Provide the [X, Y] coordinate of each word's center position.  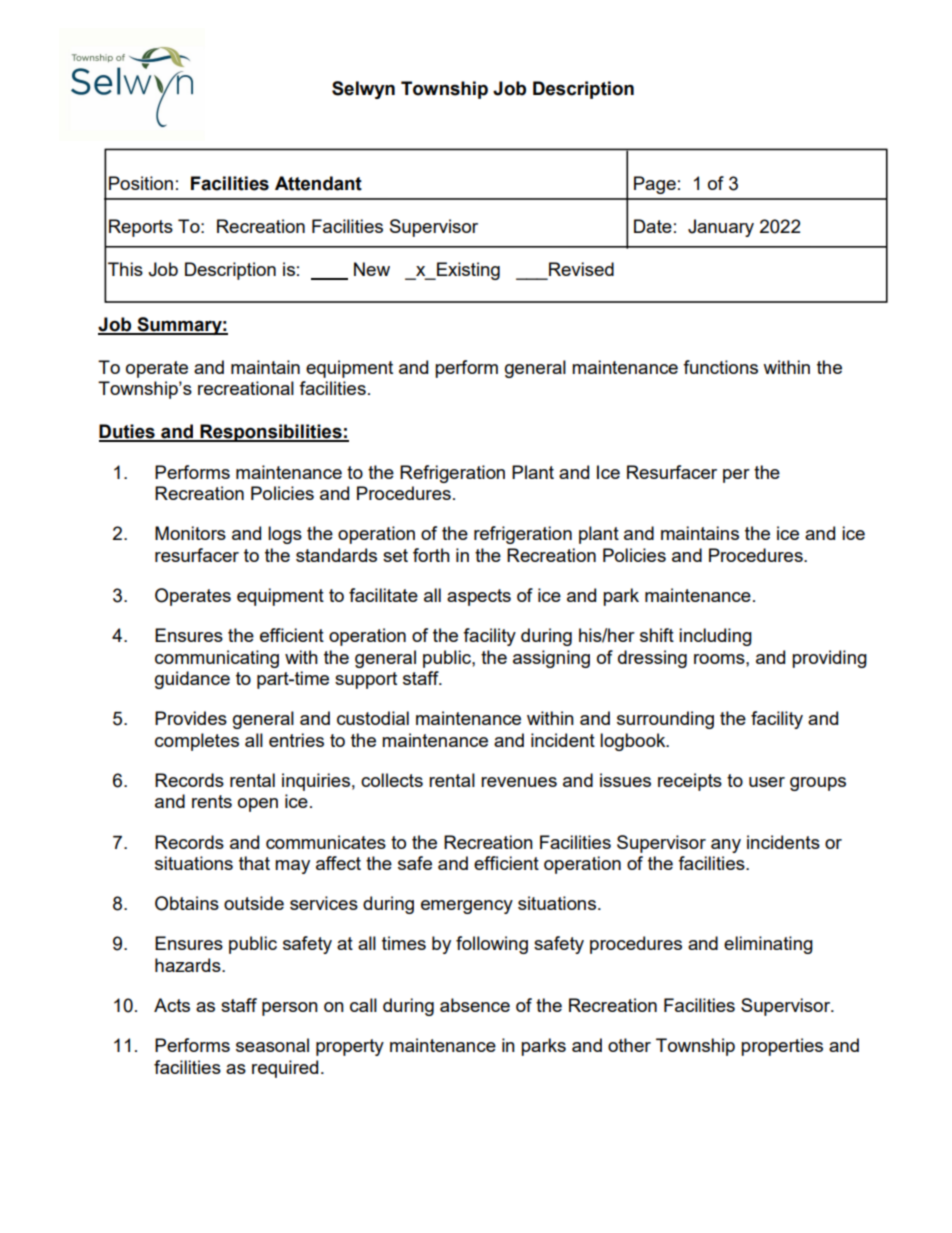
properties [782, 1047]
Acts [172, 1005]
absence [475, 1005]
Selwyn [363, 90]
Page [655, 185]
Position [141, 183]
